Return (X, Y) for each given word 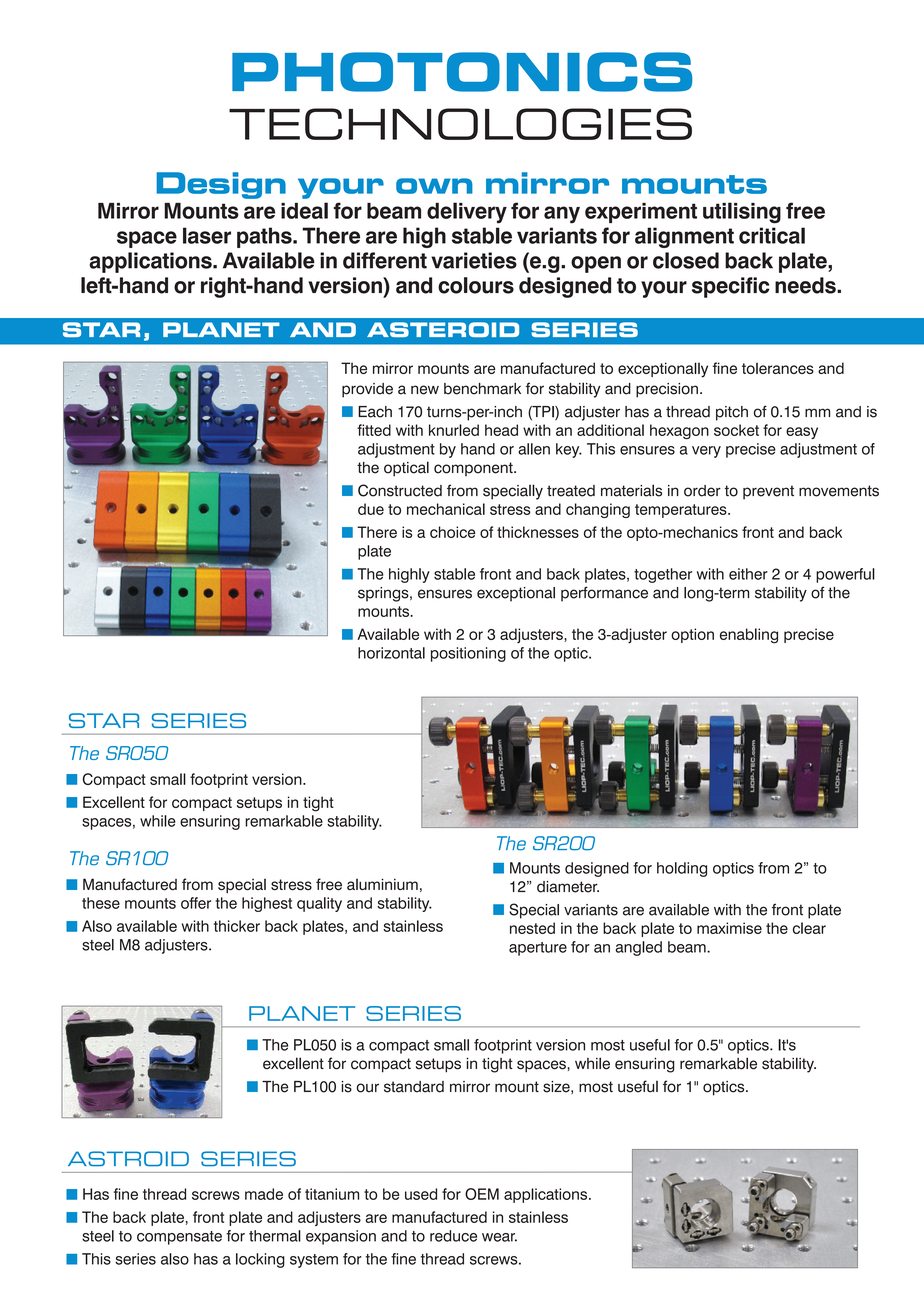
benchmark (482, 389)
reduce (453, 1236)
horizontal (391, 653)
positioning (468, 654)
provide (367, 390)
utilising (742, 213)
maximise (729, 928)
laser (207, 235)
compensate (179, 1238)
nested (532, 928)
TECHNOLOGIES (460, 124)
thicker (237, 926)
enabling (749, 636)
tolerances (778, 368)
